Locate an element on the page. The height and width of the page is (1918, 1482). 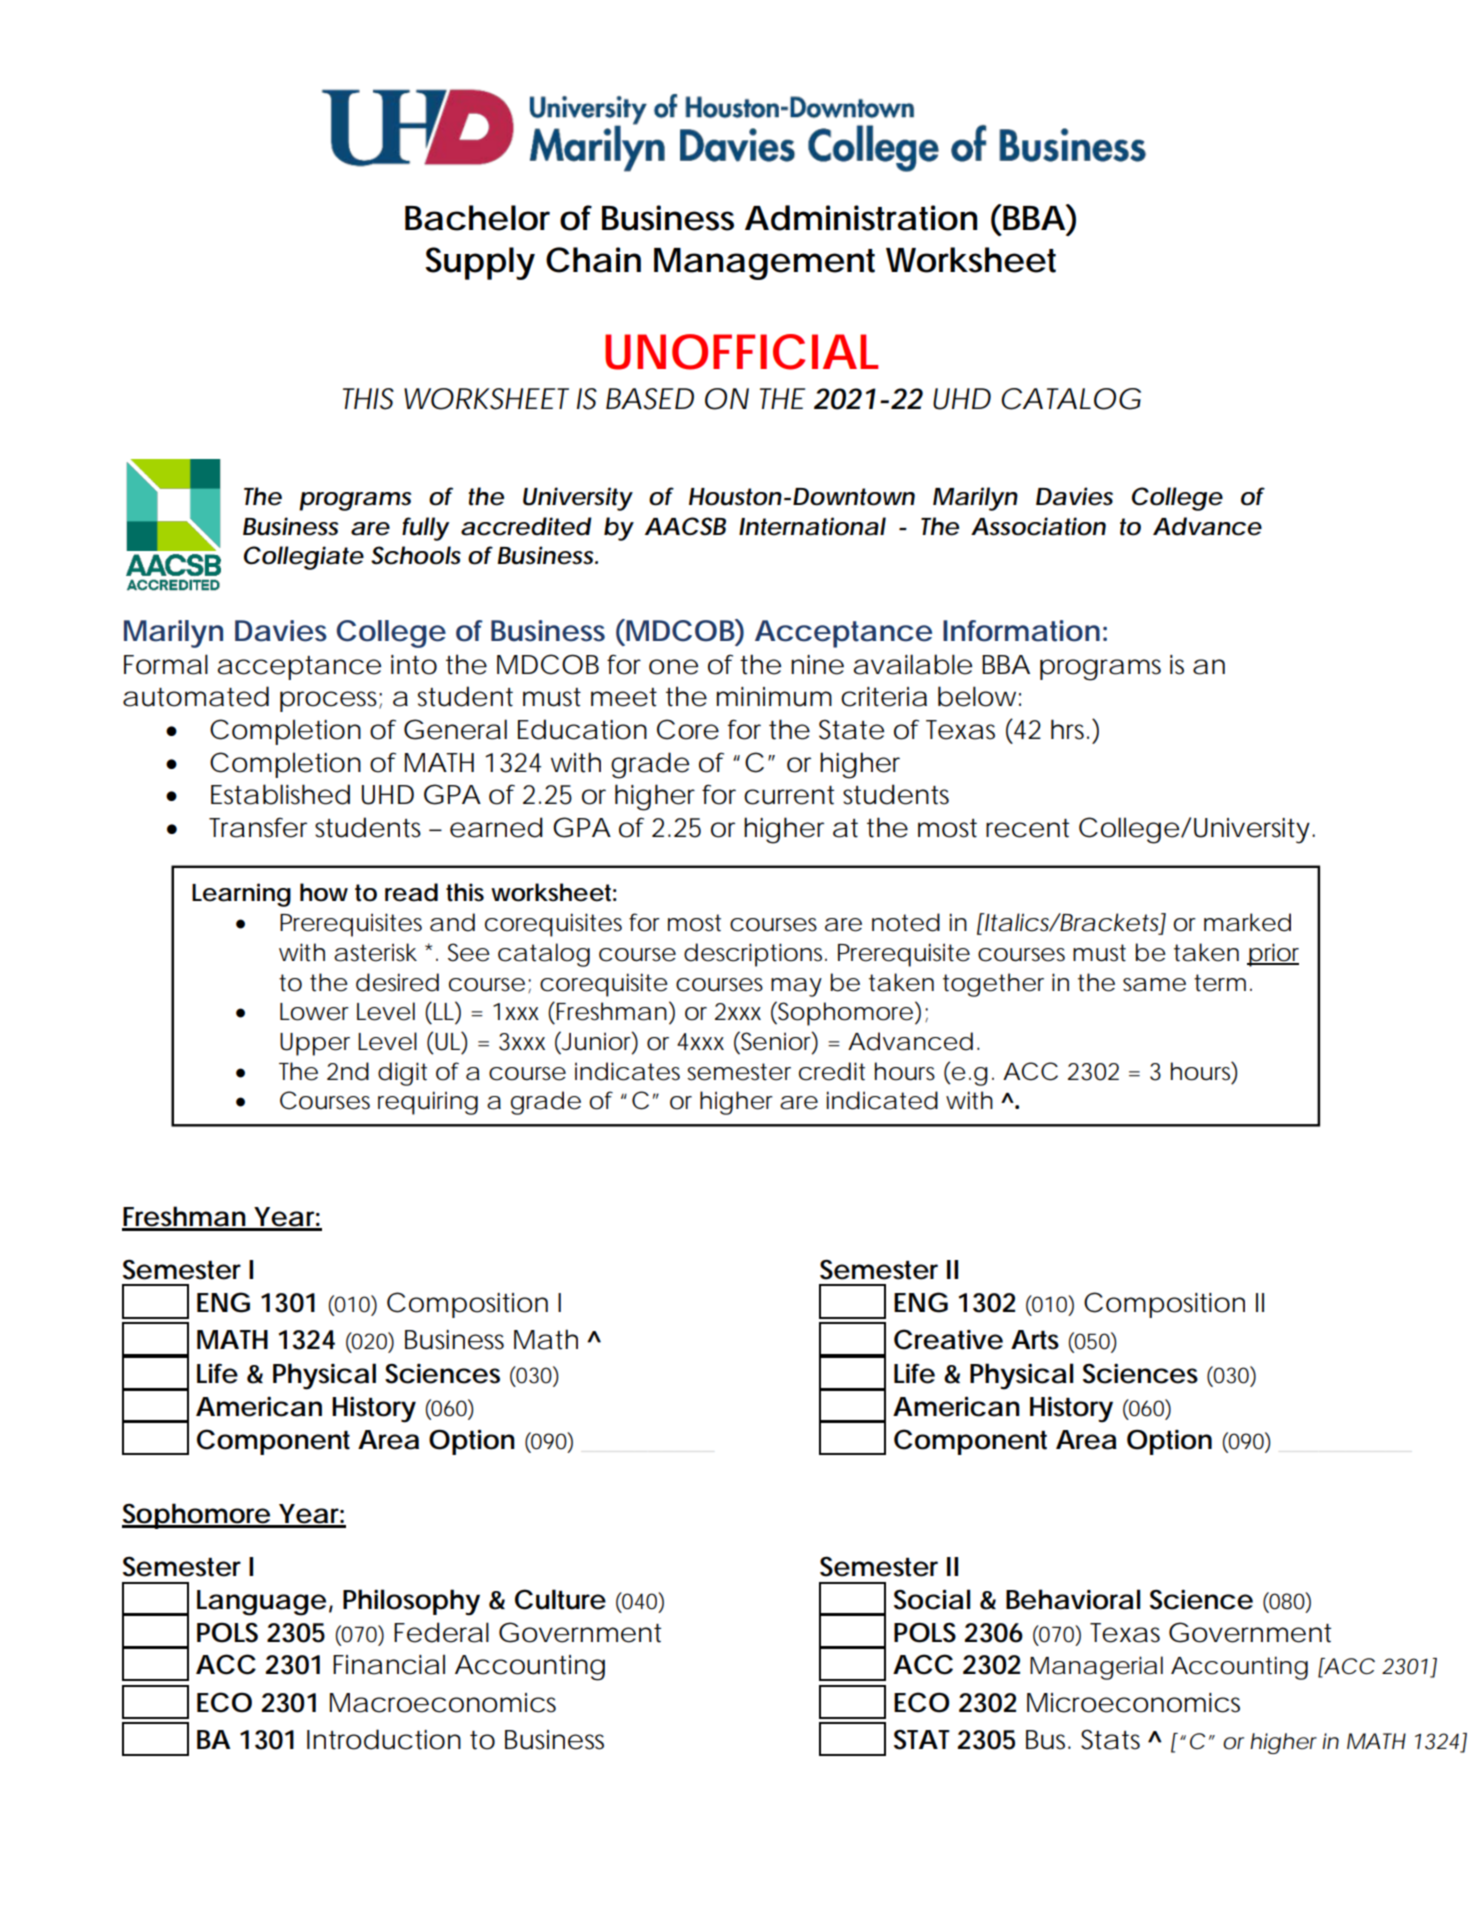
indicates is located at coordinates (627, 1071).
